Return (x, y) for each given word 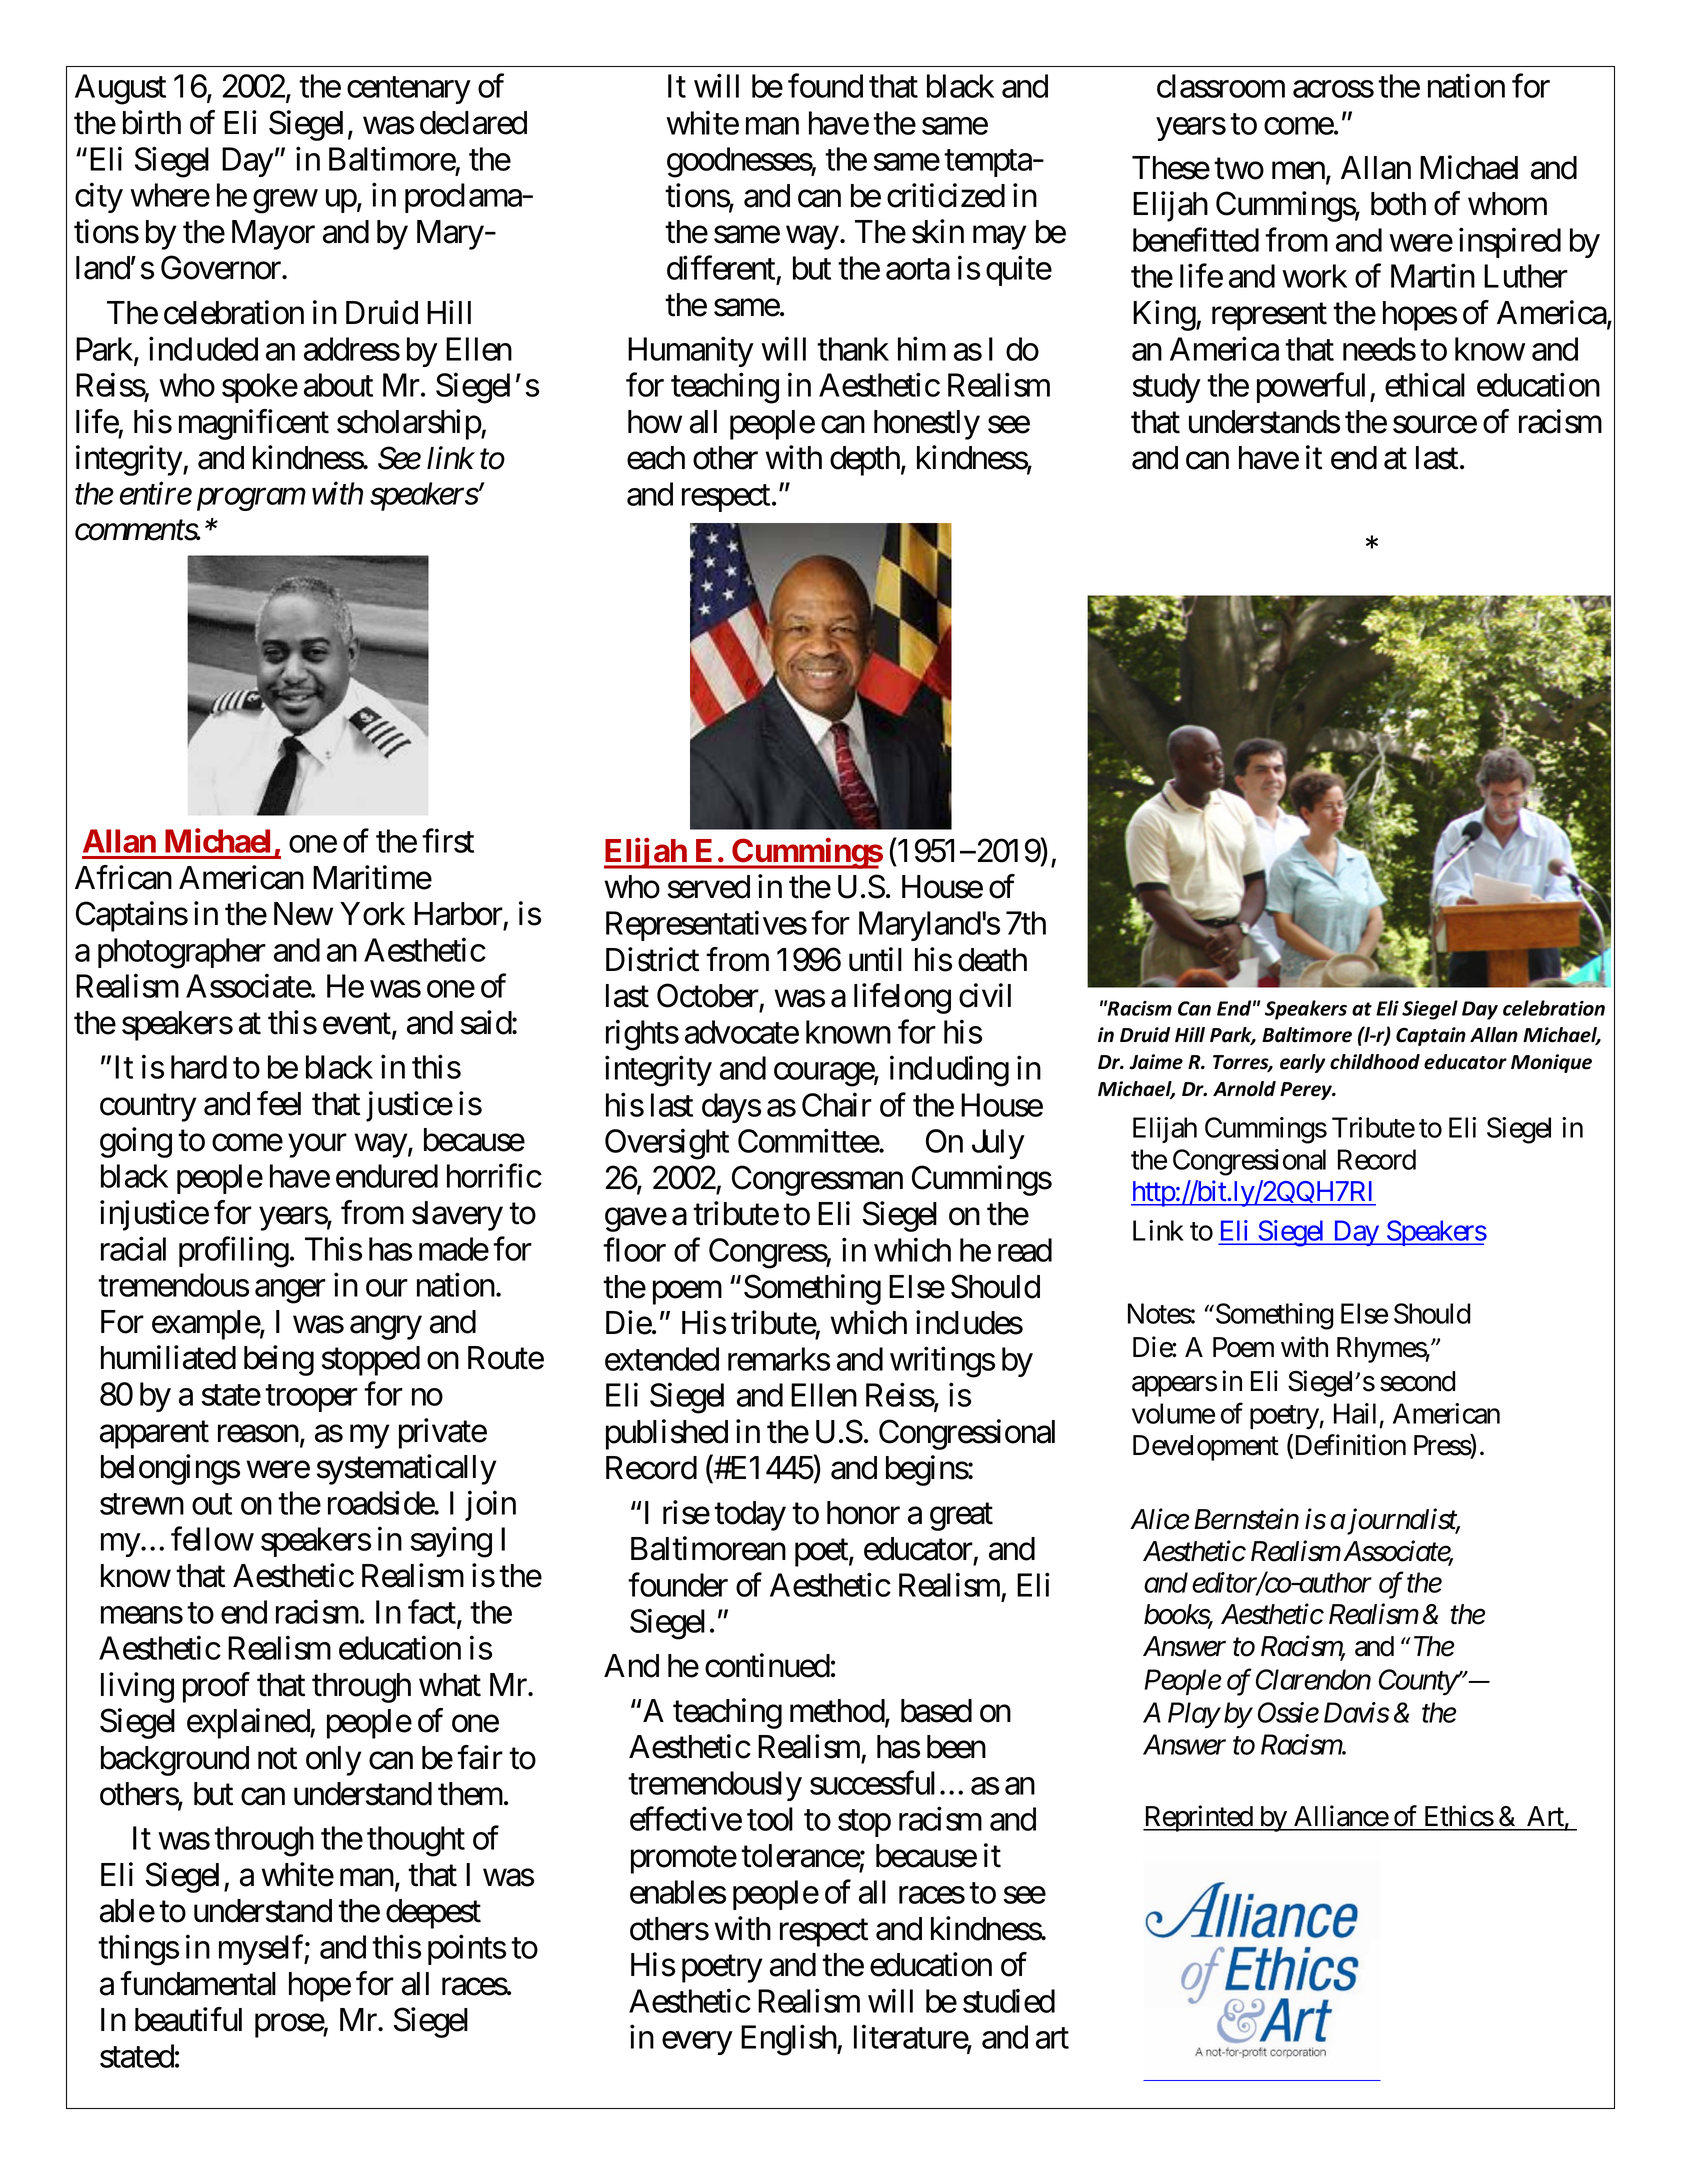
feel (279, 1103)
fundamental (198, 1983)
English (789, 2040)
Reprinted (1198, 1818)
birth (152, 122)
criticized (946, 195)
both (1398, 204)
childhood (1375, 1062)
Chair (837, 1104)
